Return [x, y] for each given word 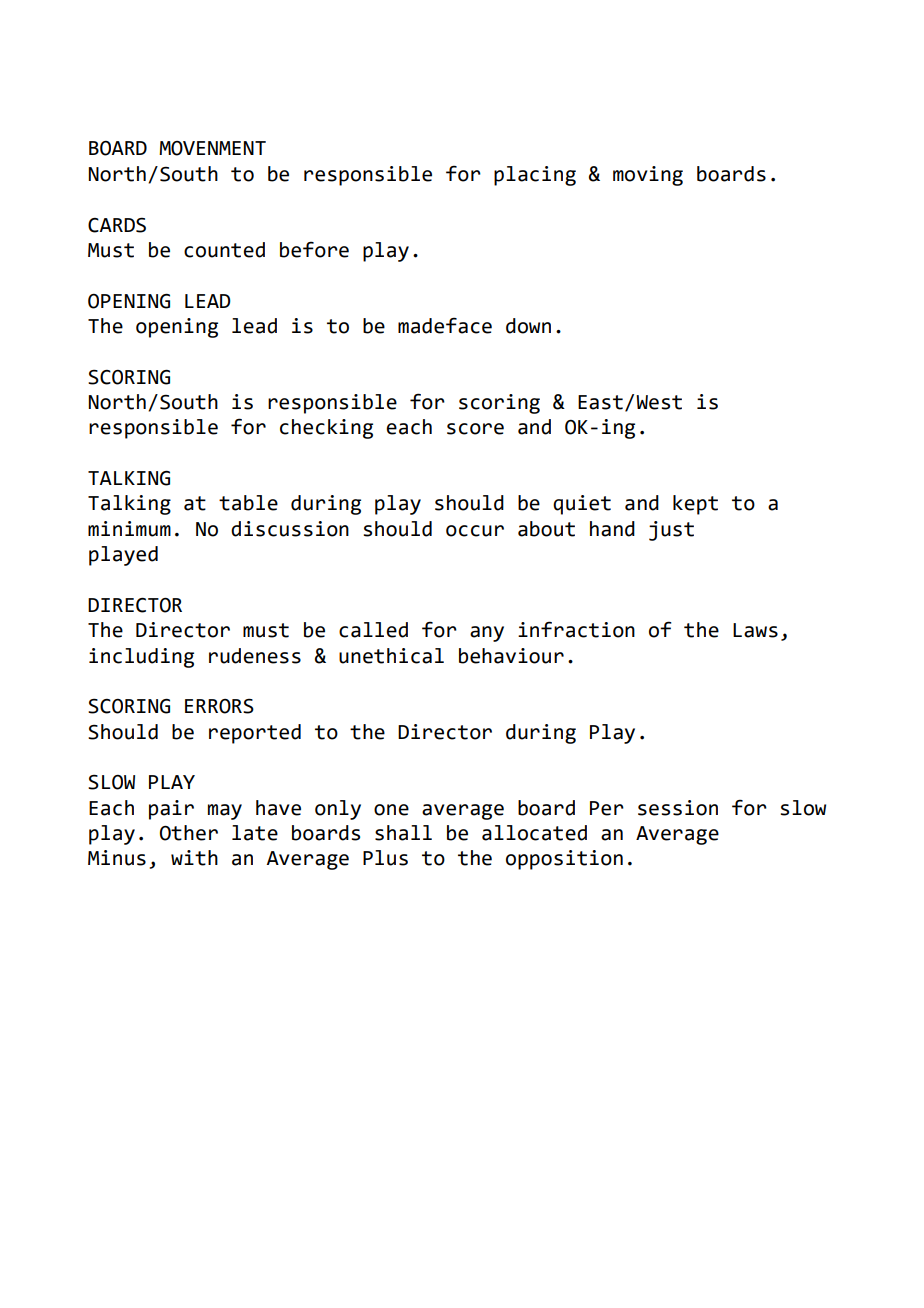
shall [403, 833]
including [141, 658]
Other [189, 833]
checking [326, 429]
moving [648, 176]
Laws [755, 630]
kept [695, 505]
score [475, 429]
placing [535, 176]
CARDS [117, 225]
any [487, 634]
